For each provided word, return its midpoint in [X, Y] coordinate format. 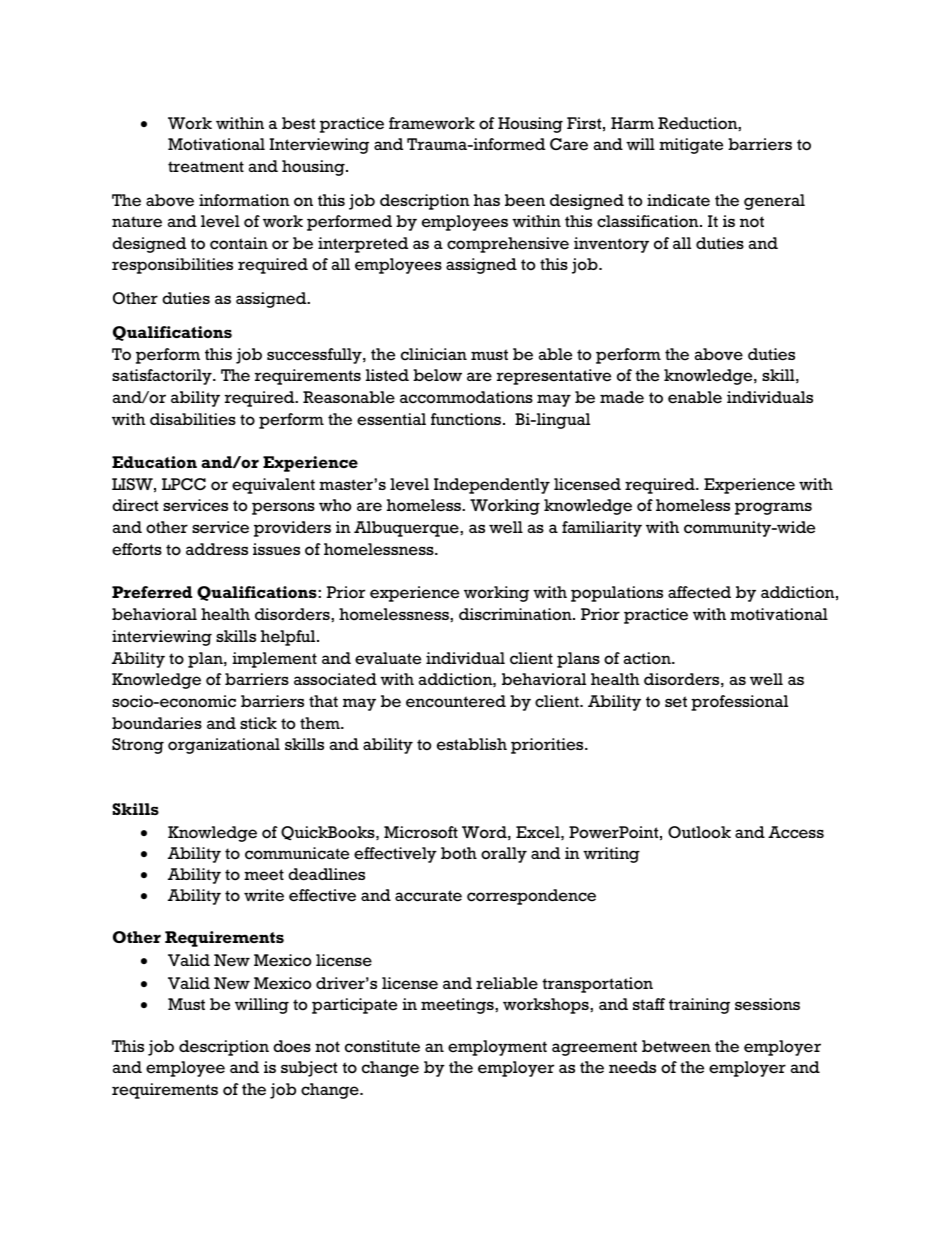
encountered [456, 701]
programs [773, 508]
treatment [206, 167]
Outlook [699, 832]
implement [274, 660]
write [264, 895]
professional [739, 703]
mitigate [691, 146]
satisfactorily [163, 377]
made [622, 397]
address [217, 549]
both [459, 853]
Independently [492, 486]
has [487, 200]
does [292, 1046]
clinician [434, 354]
